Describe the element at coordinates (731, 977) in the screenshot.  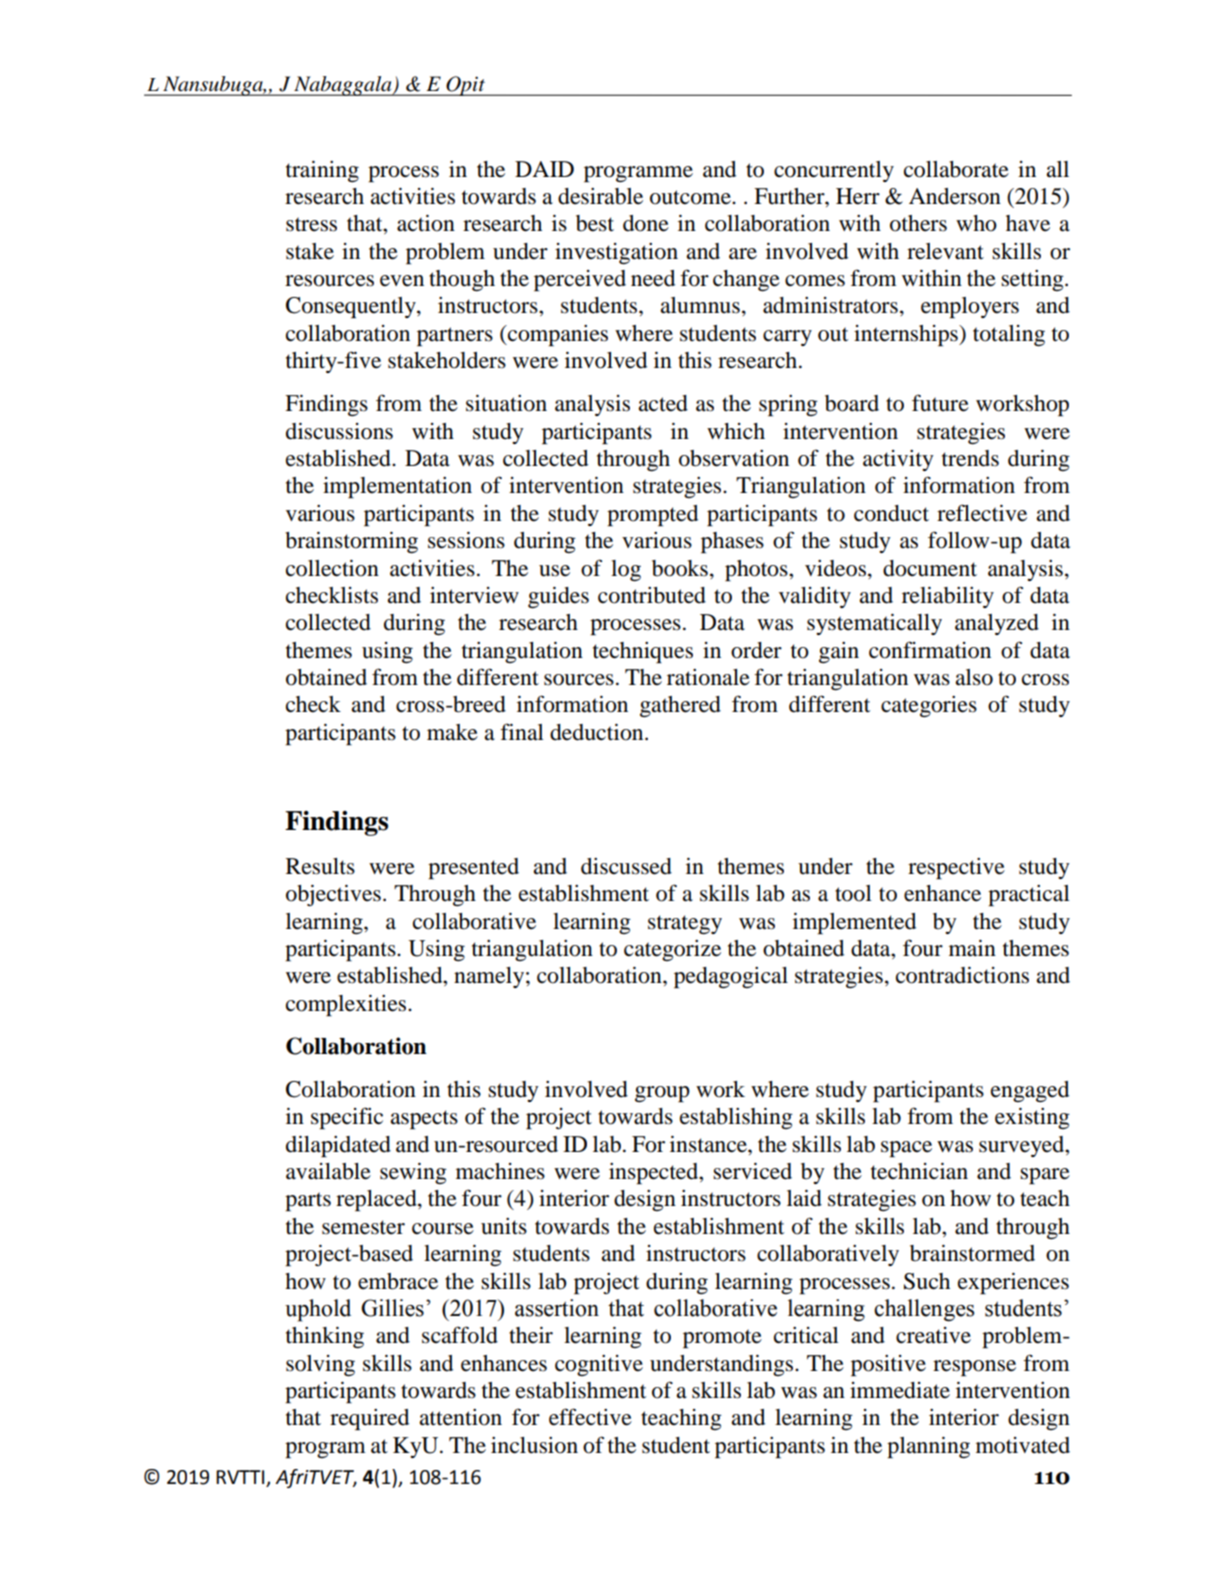
I see `pedagogical` at that location.
